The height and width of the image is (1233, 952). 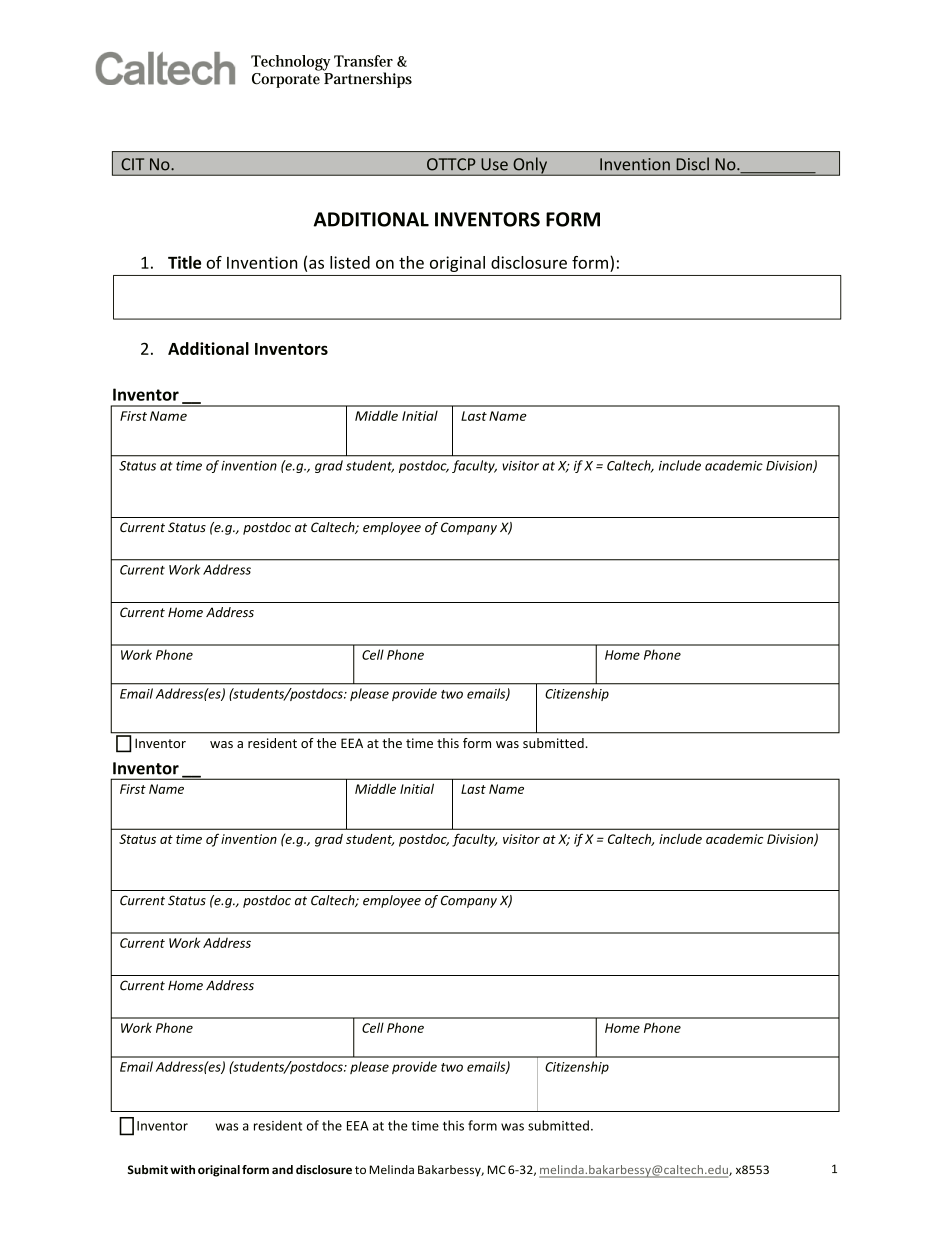 What do you see at coordinates (290, 63) in the image?
I see `Technology` at bounding box center [290, 63].
